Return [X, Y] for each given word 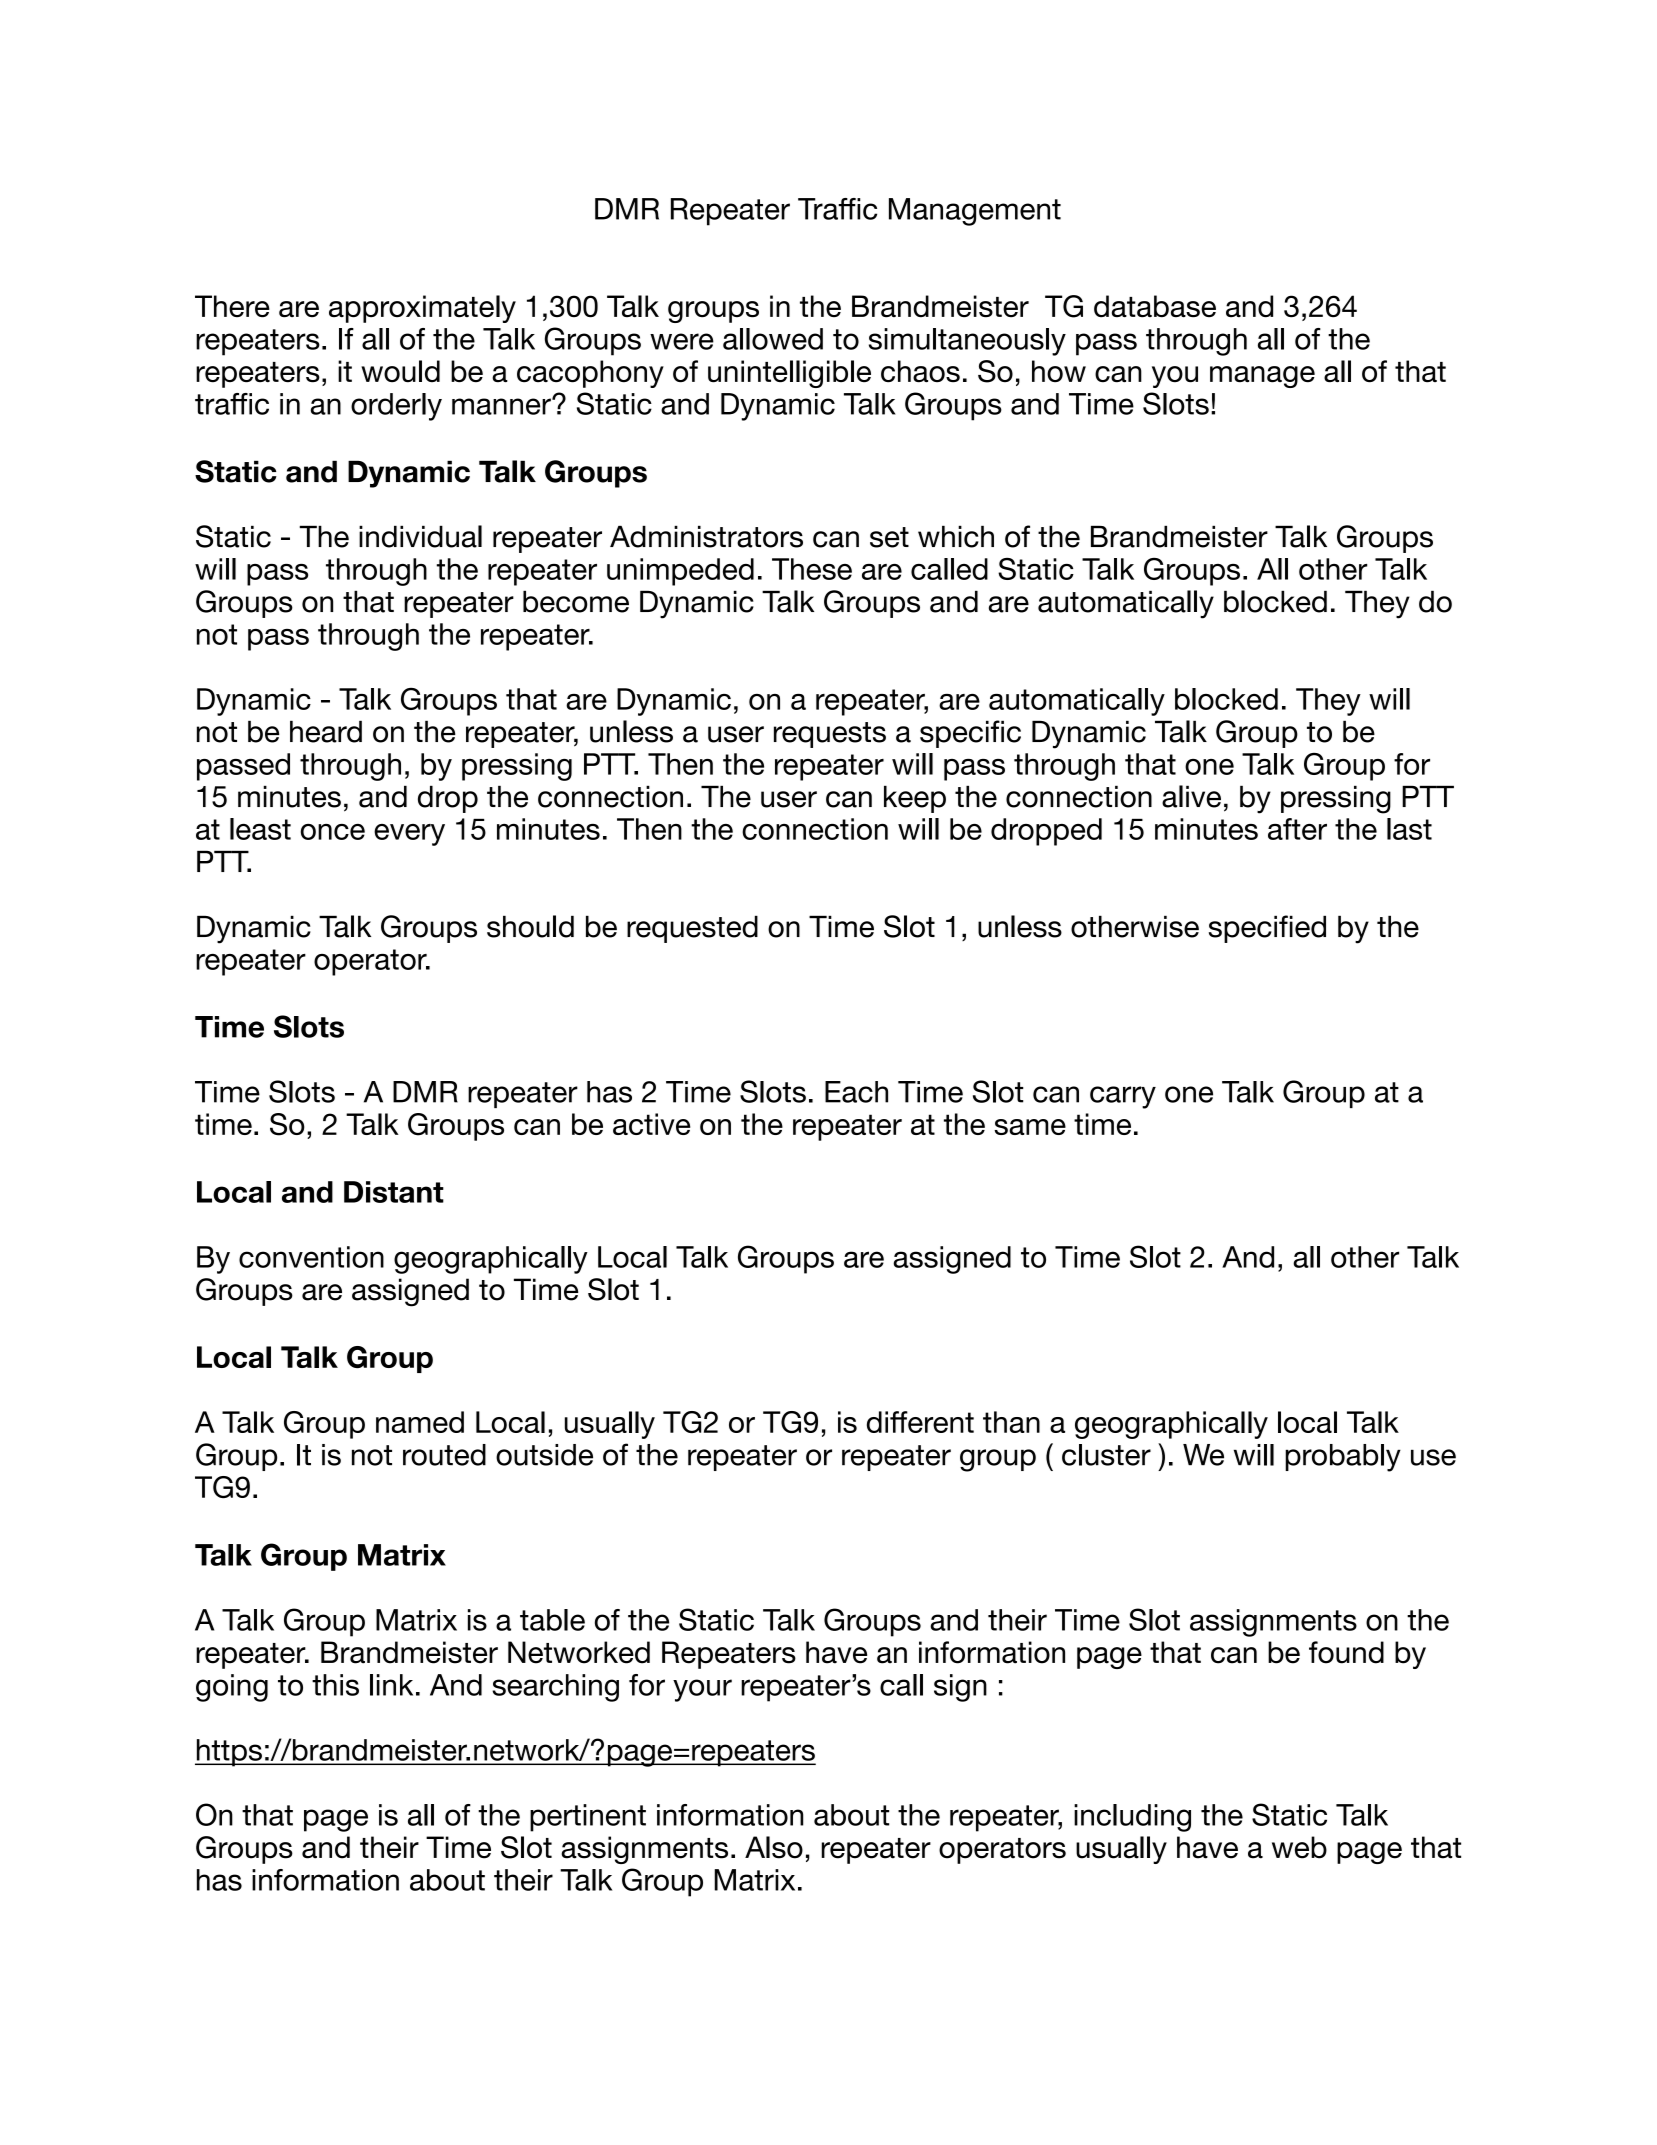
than [1011, 1422]
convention [311, 1257]
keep [915, 799]
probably [1343, 1458]
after [1297, 829]
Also [774, 1847]
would [400, 371]
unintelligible [789, 374]
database [1155, 306]
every [409, 835]
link [391, 1685]
